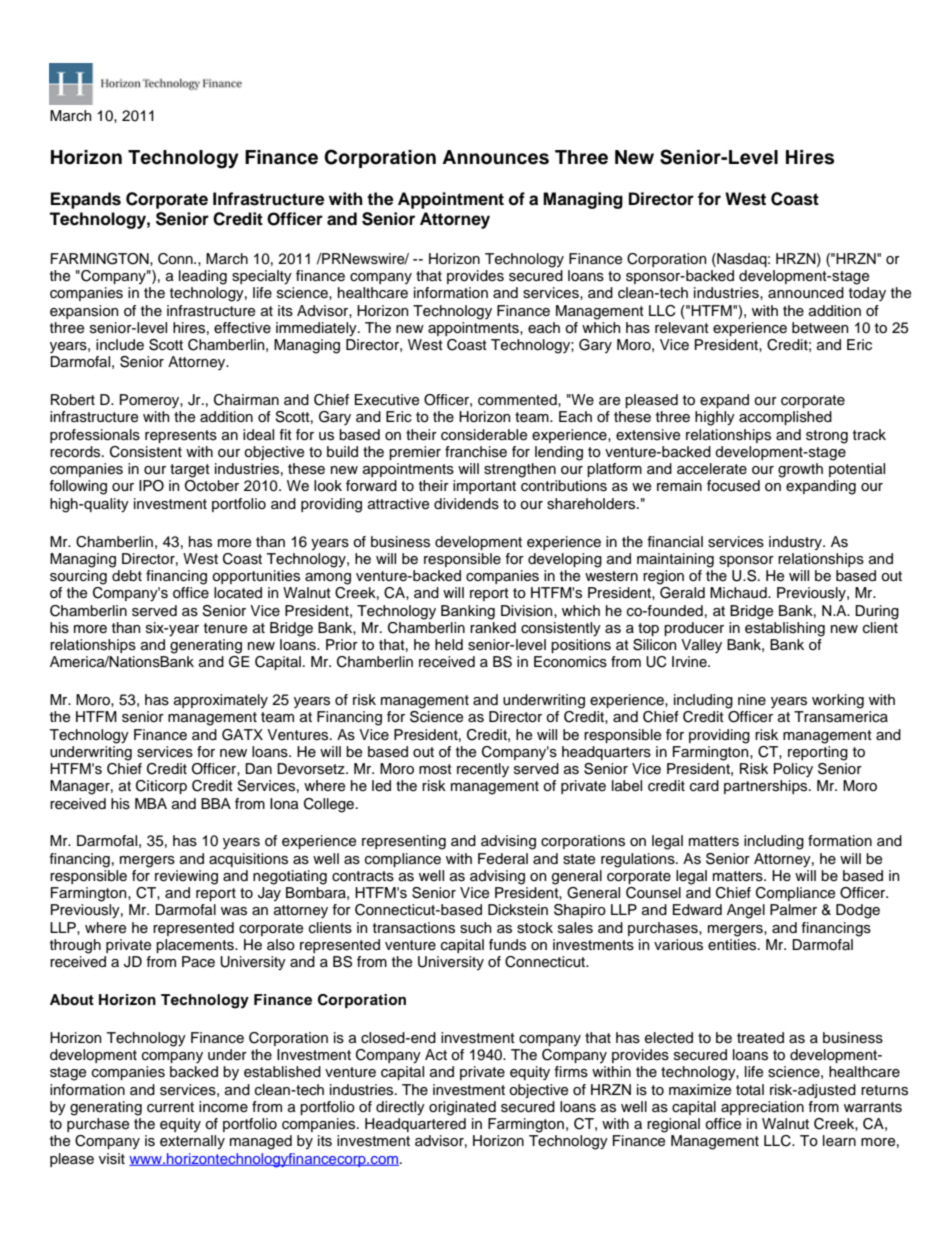 The height and width of the screenshot is (1233, 952). Describe the element at coordinates (462, 1108) in the screenshot. I see `originated` at that location.
